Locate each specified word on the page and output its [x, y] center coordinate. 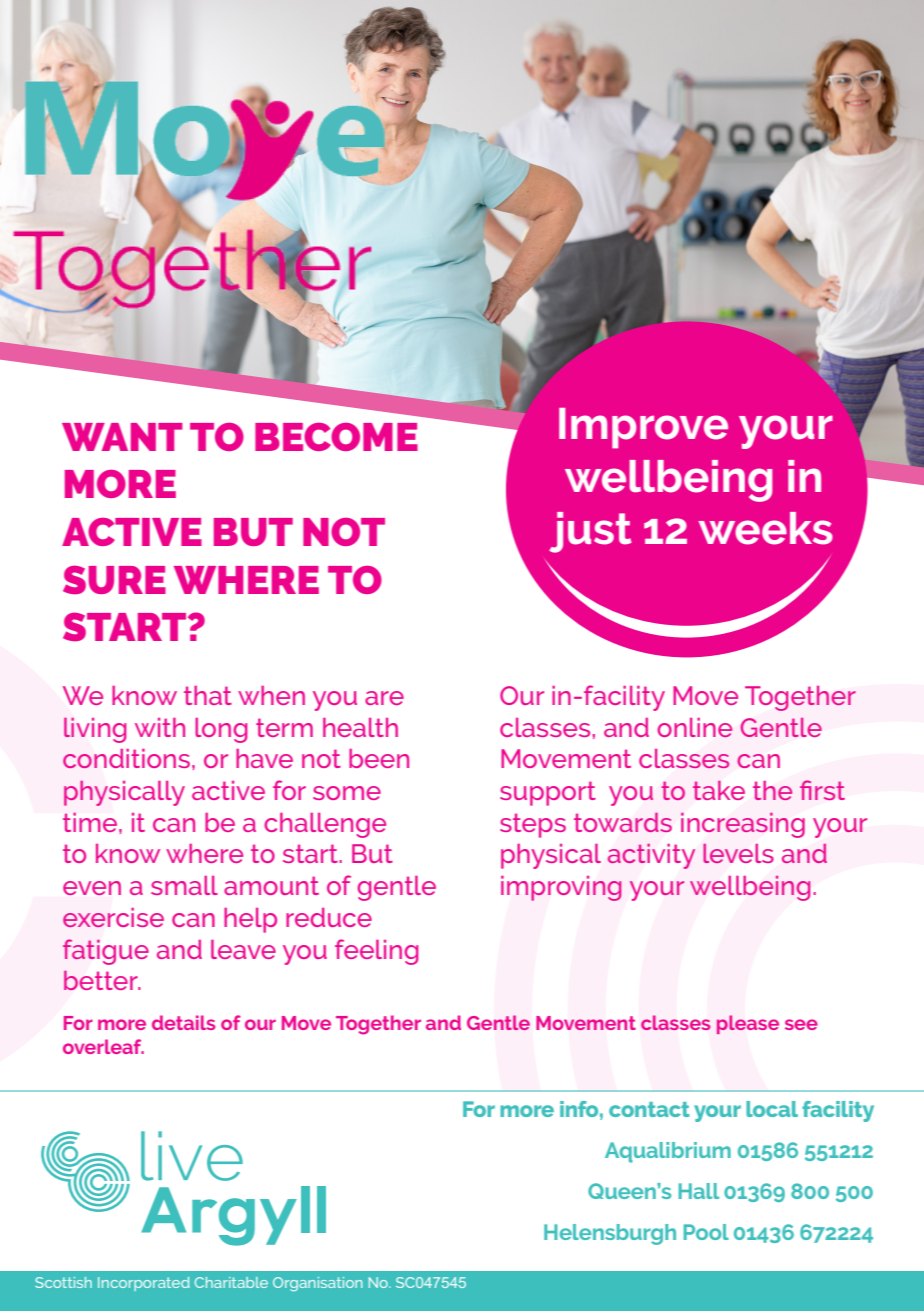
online [694, 727]
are [384, 698]
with [160, 727]
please [748, 1024]
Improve [643, 428]
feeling [376, 952]
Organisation [317, 1284]
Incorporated [144, 1284]
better [102, 980]
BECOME [336, 437]
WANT [122, 437]
